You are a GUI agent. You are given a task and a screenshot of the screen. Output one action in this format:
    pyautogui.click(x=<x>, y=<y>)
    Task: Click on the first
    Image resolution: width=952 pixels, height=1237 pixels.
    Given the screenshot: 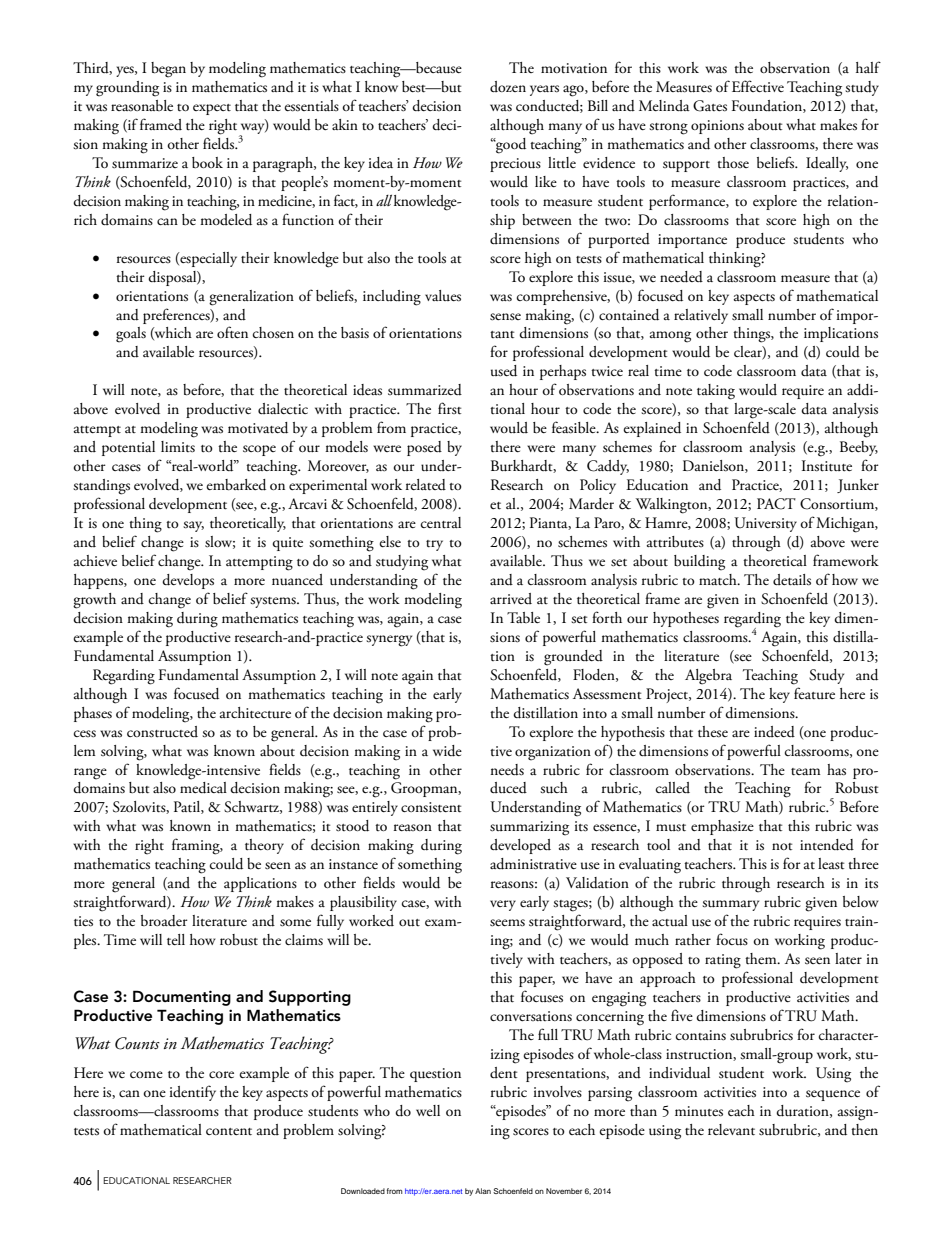 What is the action you would take?
    pyautogui.click(x=449, y=408)
